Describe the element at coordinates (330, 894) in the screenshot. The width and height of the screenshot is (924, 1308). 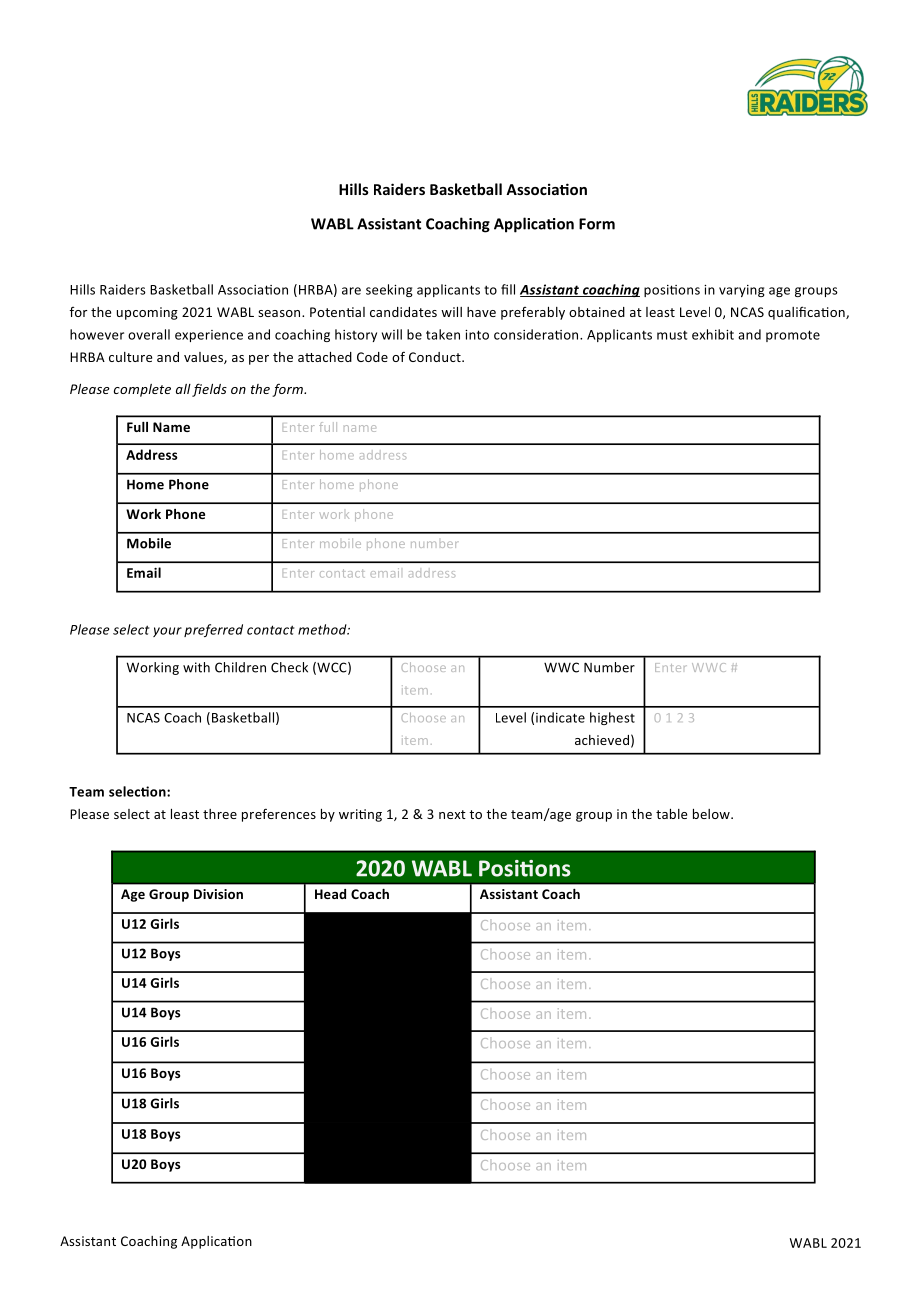
I see `Head` at that location.
